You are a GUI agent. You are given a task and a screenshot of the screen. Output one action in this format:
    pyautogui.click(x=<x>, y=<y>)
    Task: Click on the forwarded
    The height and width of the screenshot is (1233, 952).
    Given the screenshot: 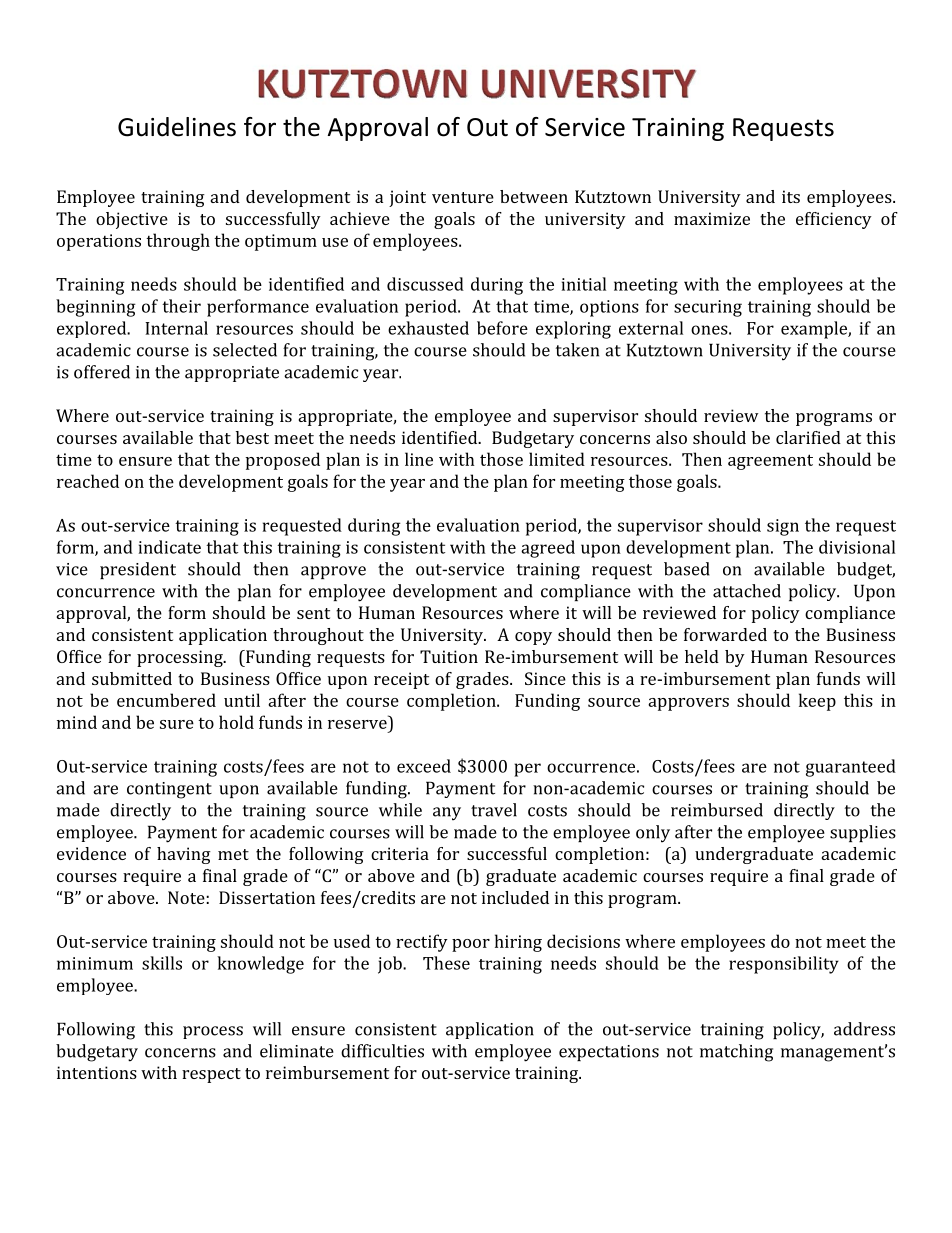 What is the action you would take?
    pyautogui.click(x=725, y=634)
